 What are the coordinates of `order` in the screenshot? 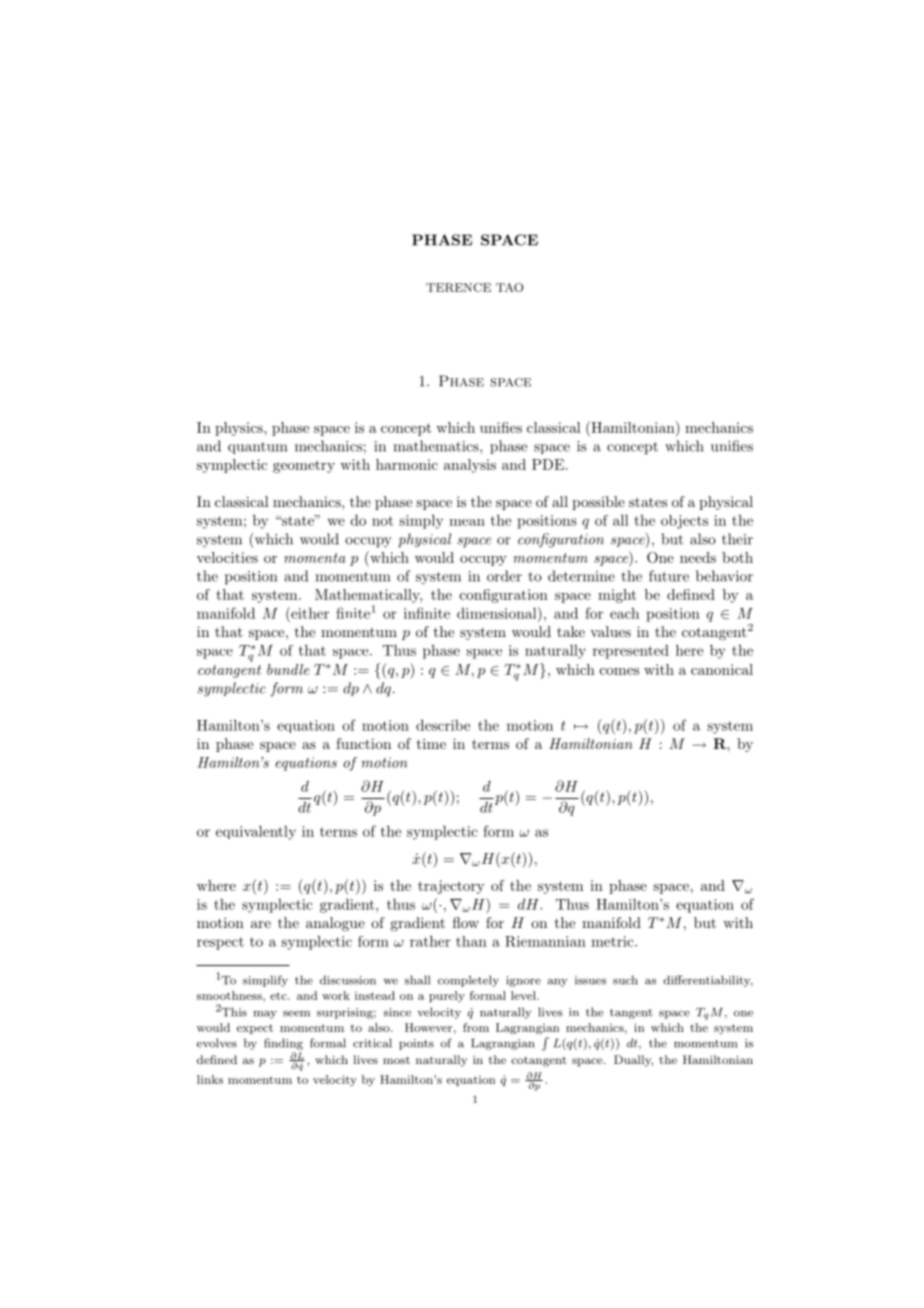 It's located at (504, 576).
